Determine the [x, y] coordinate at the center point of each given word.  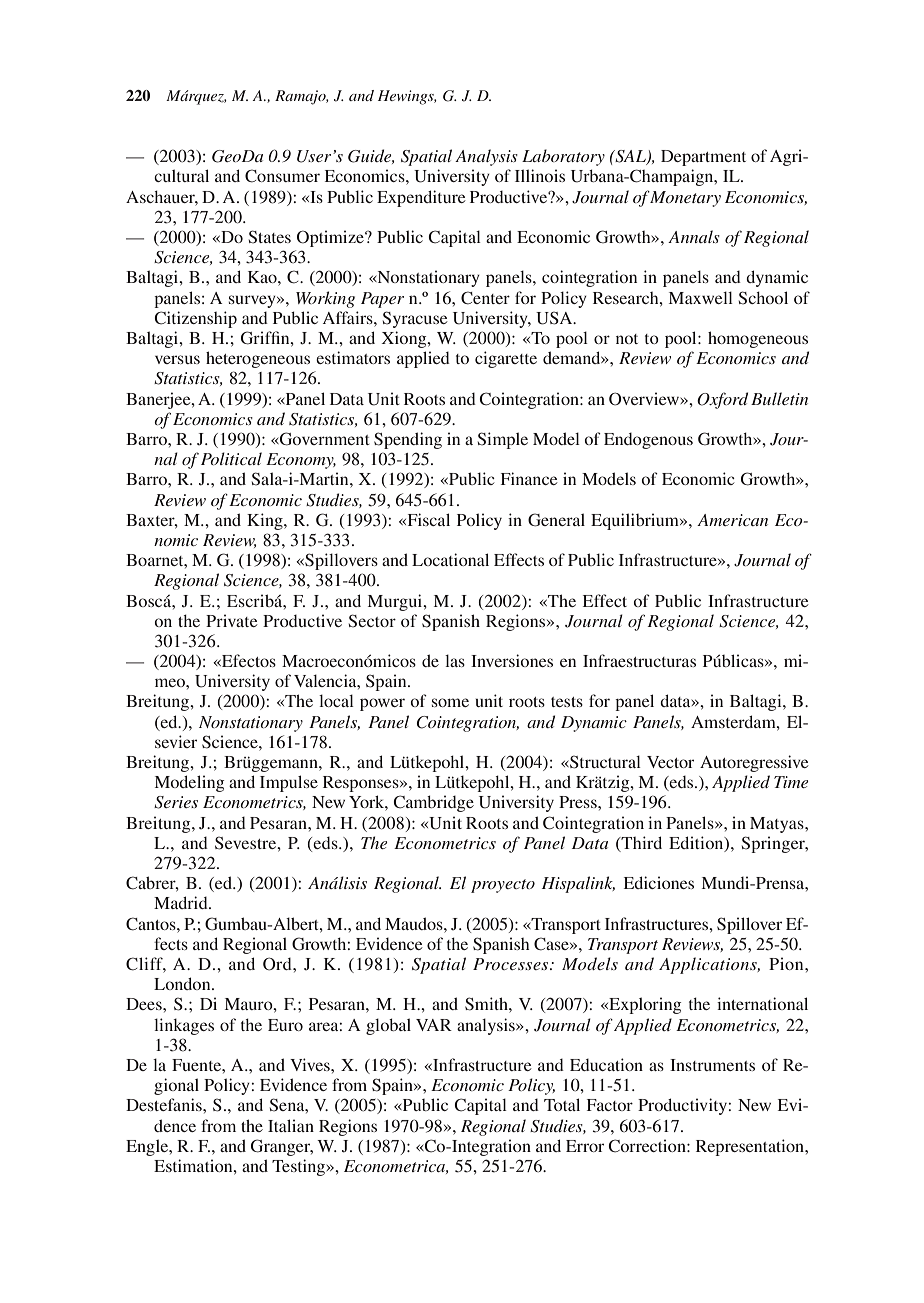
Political [231, 458]
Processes [512, 964]
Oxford [722, 400]
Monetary [685, 199]
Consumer [282, 176]
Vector [670, 762]
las [455, 660]
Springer [774, 844]
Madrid [182, 902]
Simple [503, 440]
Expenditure [421, 198]
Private [232, 620]
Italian [291, 1125]
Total [562, 1104]
